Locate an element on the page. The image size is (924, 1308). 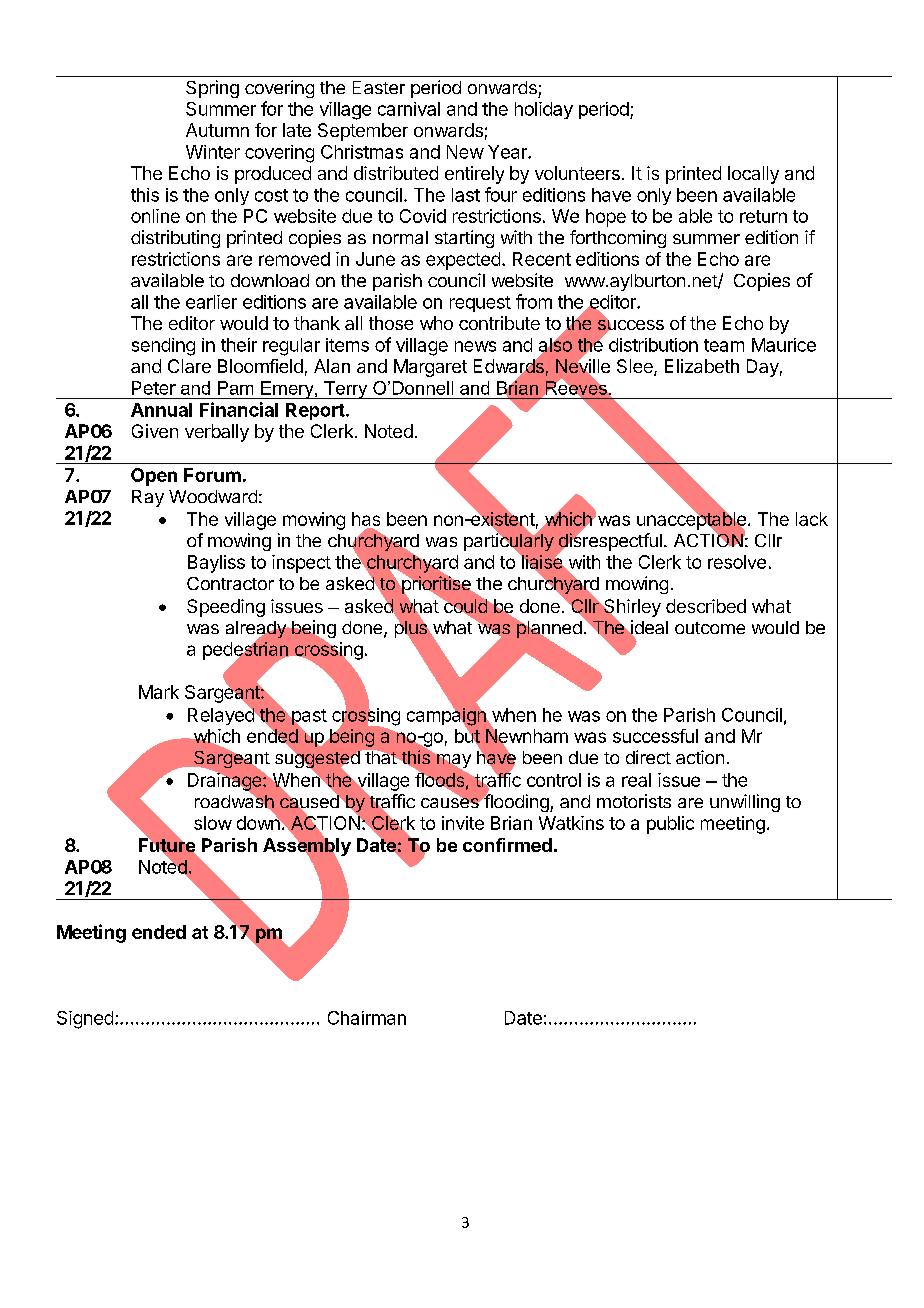
Autumn is located at coordinates (217, 130).
